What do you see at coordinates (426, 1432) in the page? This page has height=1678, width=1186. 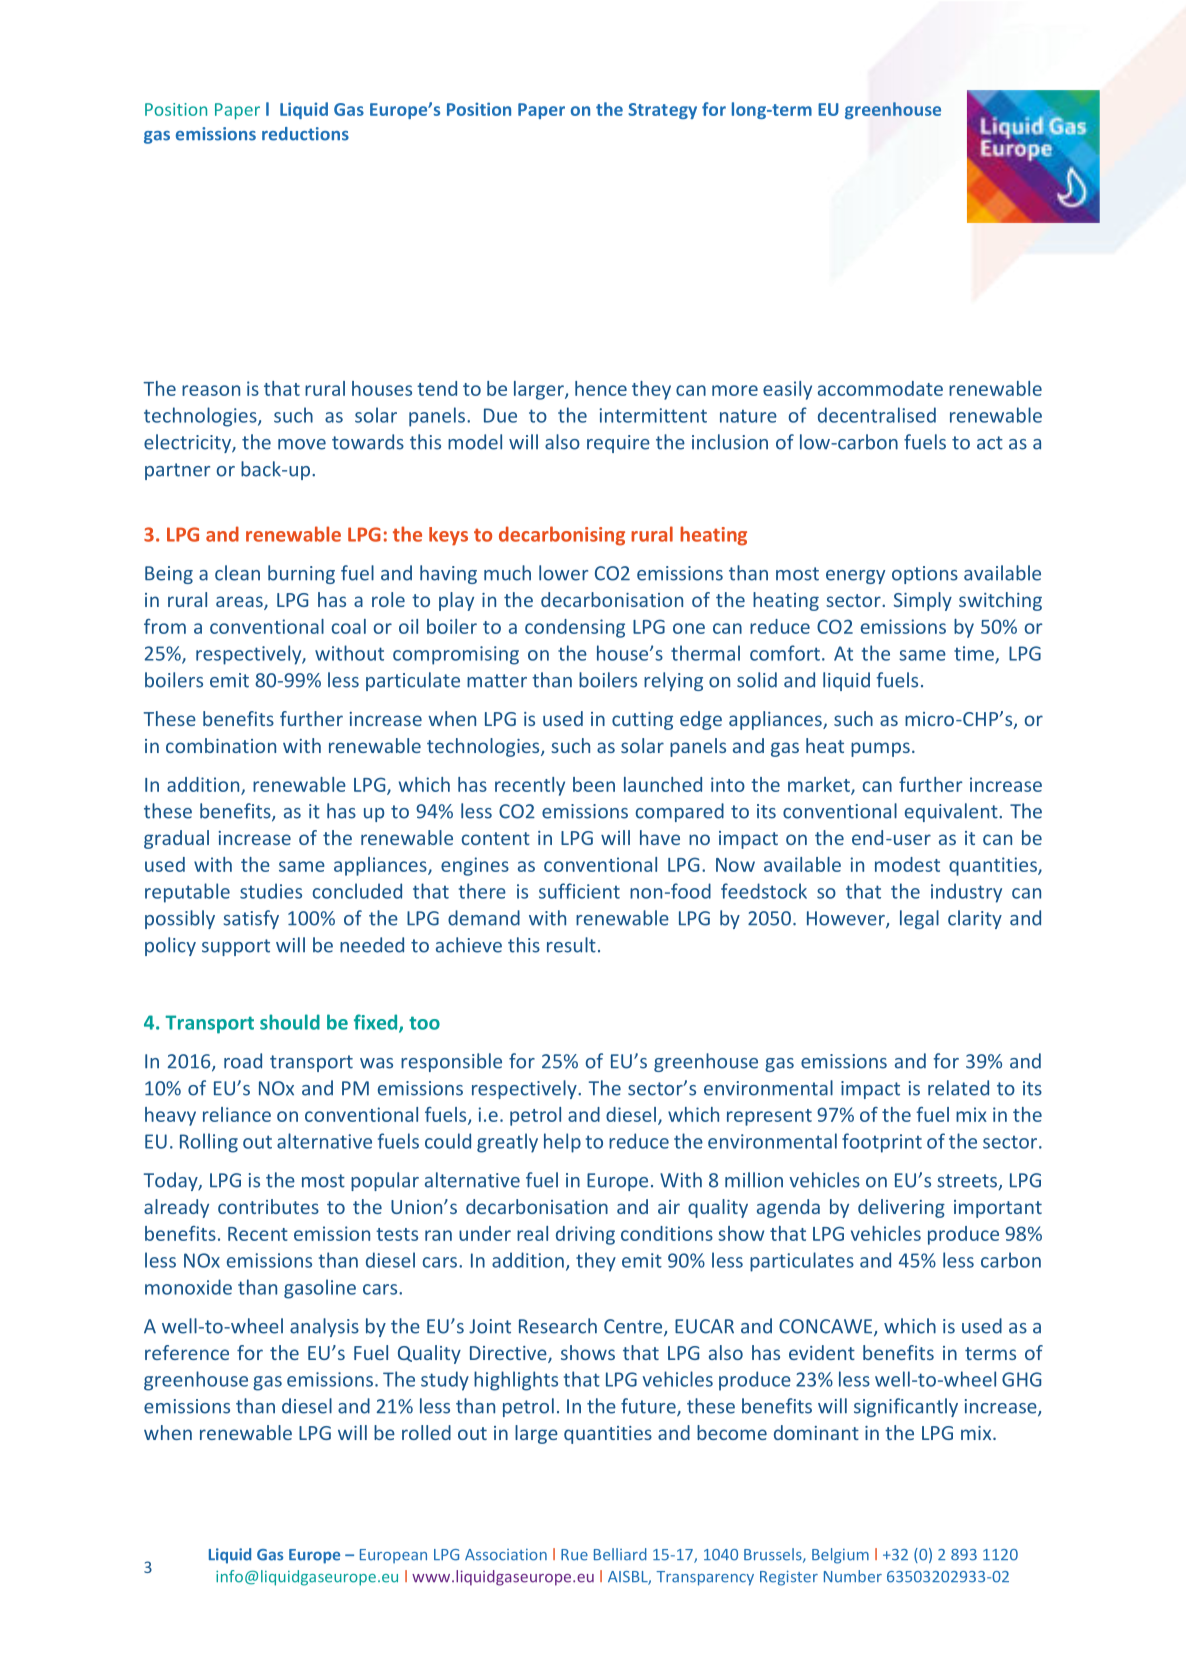 I see `rolled` at bounding box center [426, 1432].
